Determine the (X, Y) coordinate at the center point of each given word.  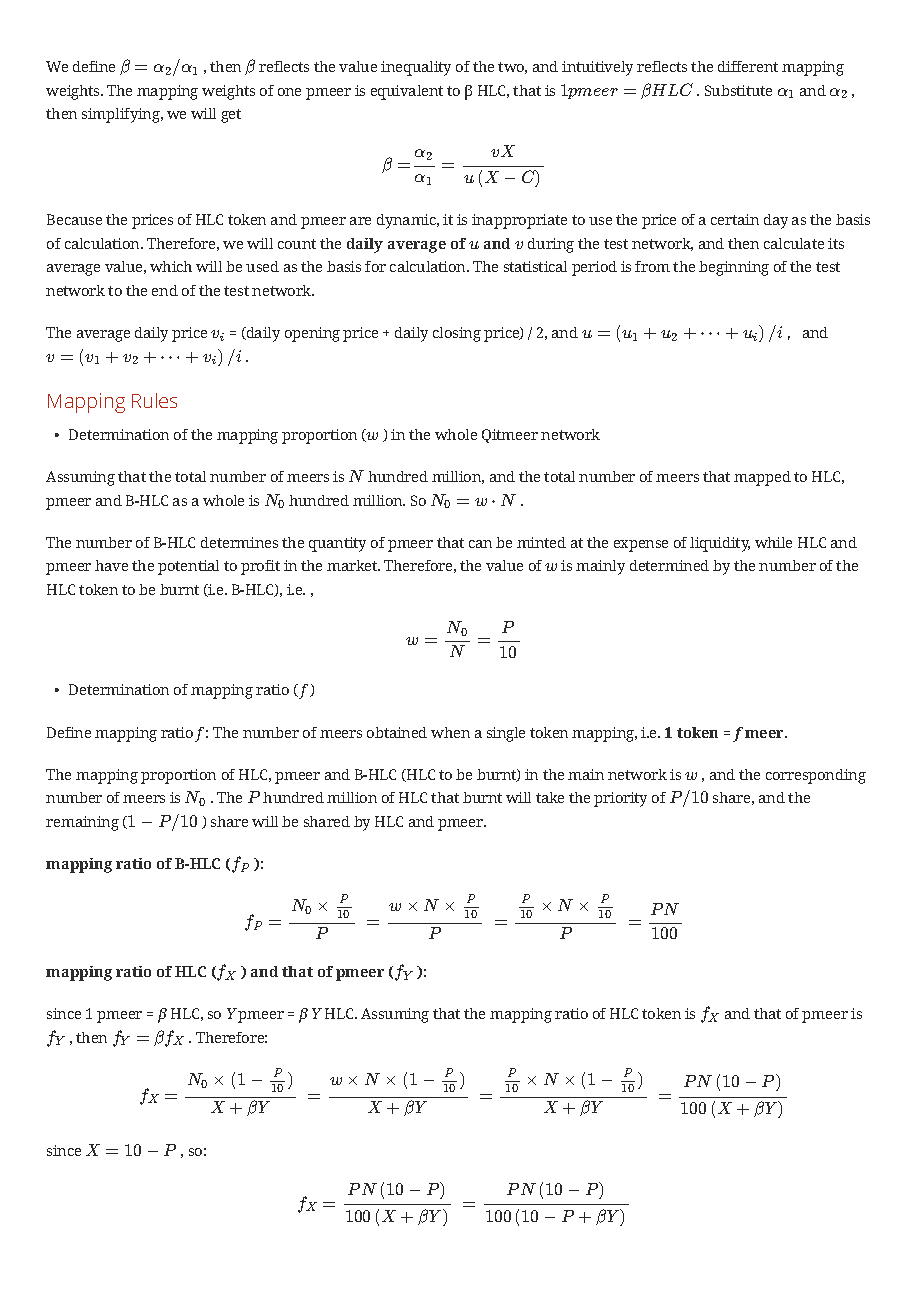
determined (669, 565)
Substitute (738, 90)
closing (457, 334)
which (171, 266)
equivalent (407, 92)
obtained (397, 732)
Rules (154, 400)
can (480, 544)
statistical (535, 266)
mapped (762, 478)
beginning (734, 268)
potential (188, 567)
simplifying (122, 115)
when (450, 732)
